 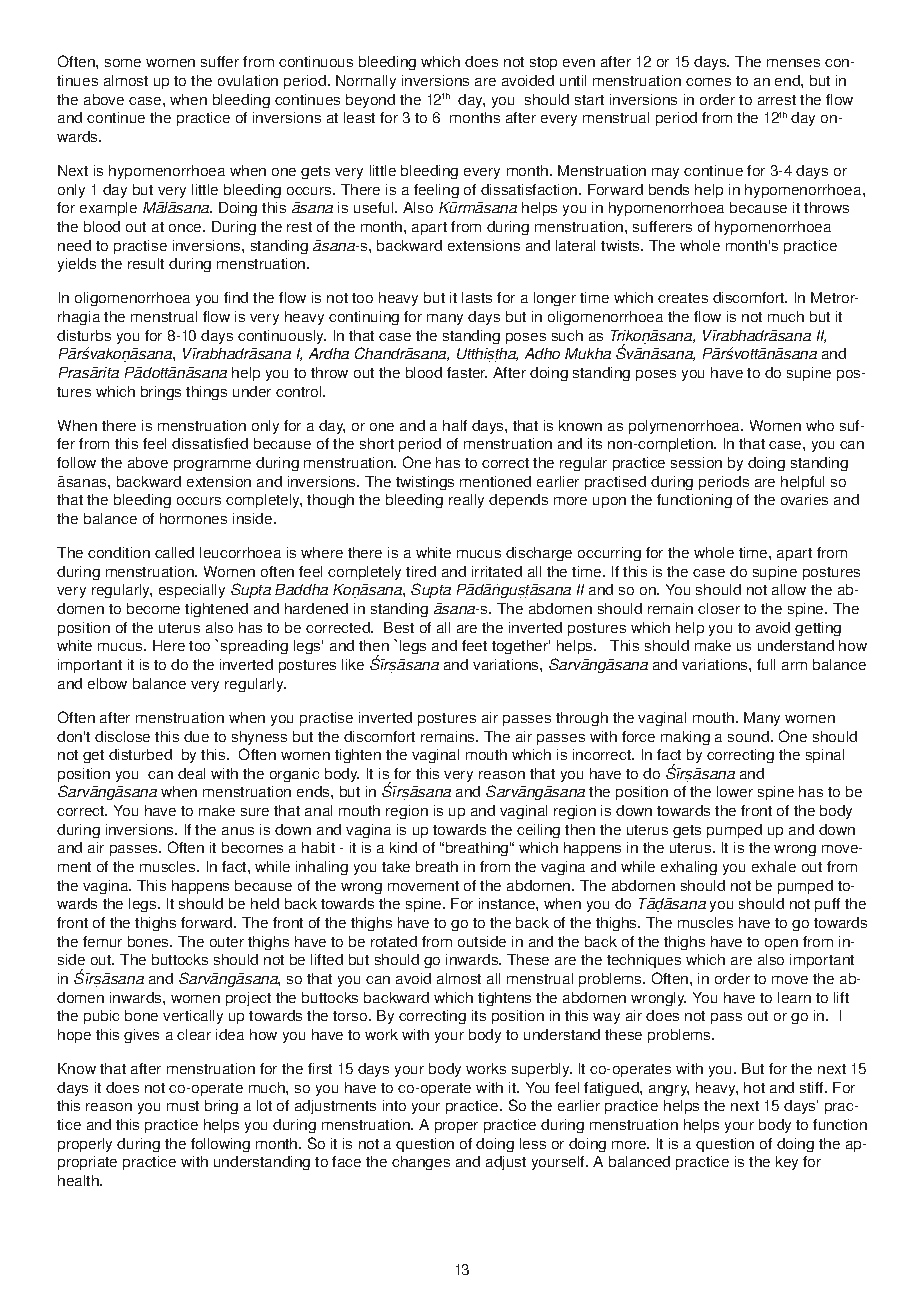 I want to click on beyond, so click(x=370, y=101).
